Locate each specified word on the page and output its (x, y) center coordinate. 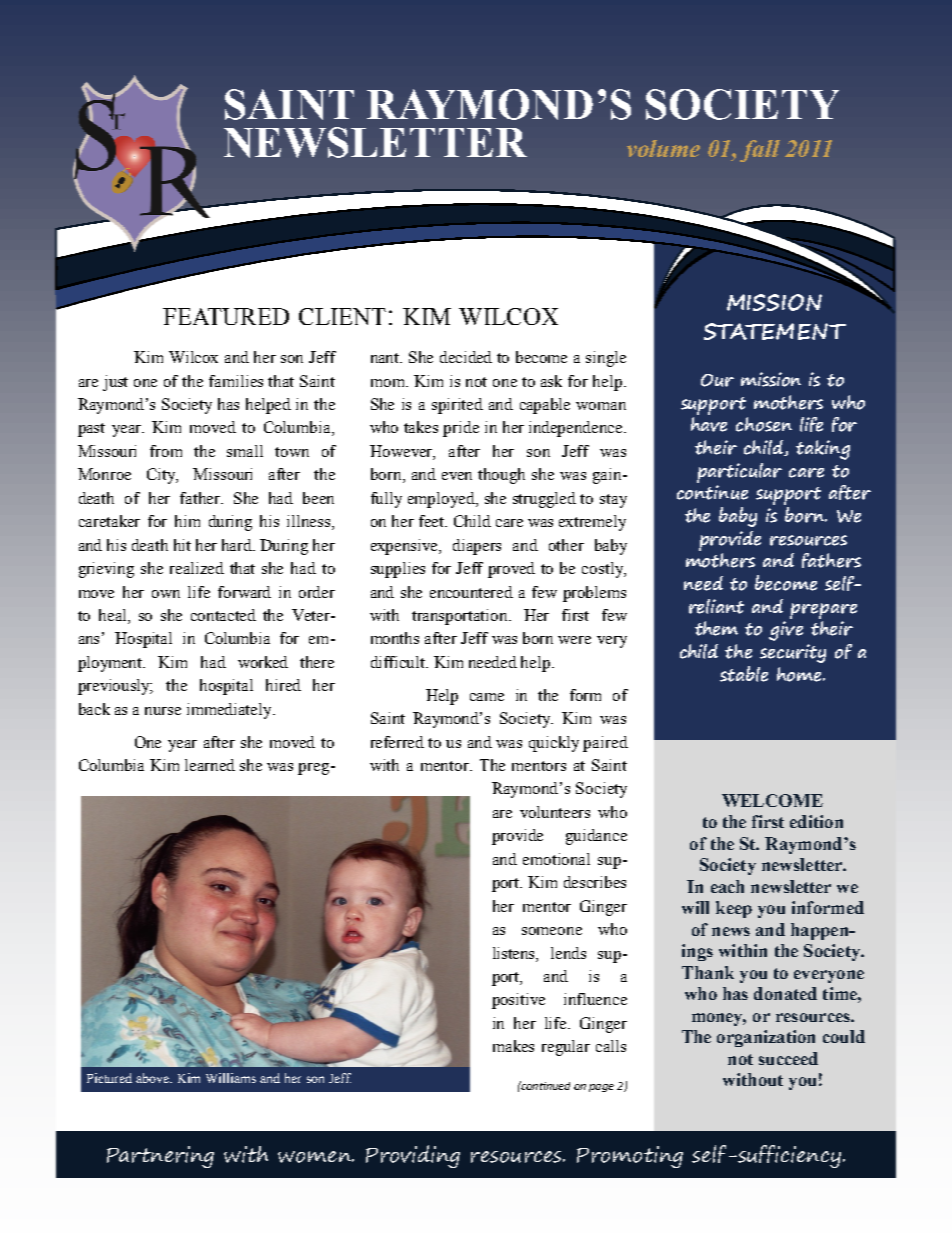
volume (663, 148)
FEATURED (226, 316)
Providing (413, 1156)
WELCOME (772, 800)
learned (210, 765)
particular (739, 473)
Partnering (160, 1157)
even (457, 476)
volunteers (555, 812)
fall (760, 151)
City (162, 476)
